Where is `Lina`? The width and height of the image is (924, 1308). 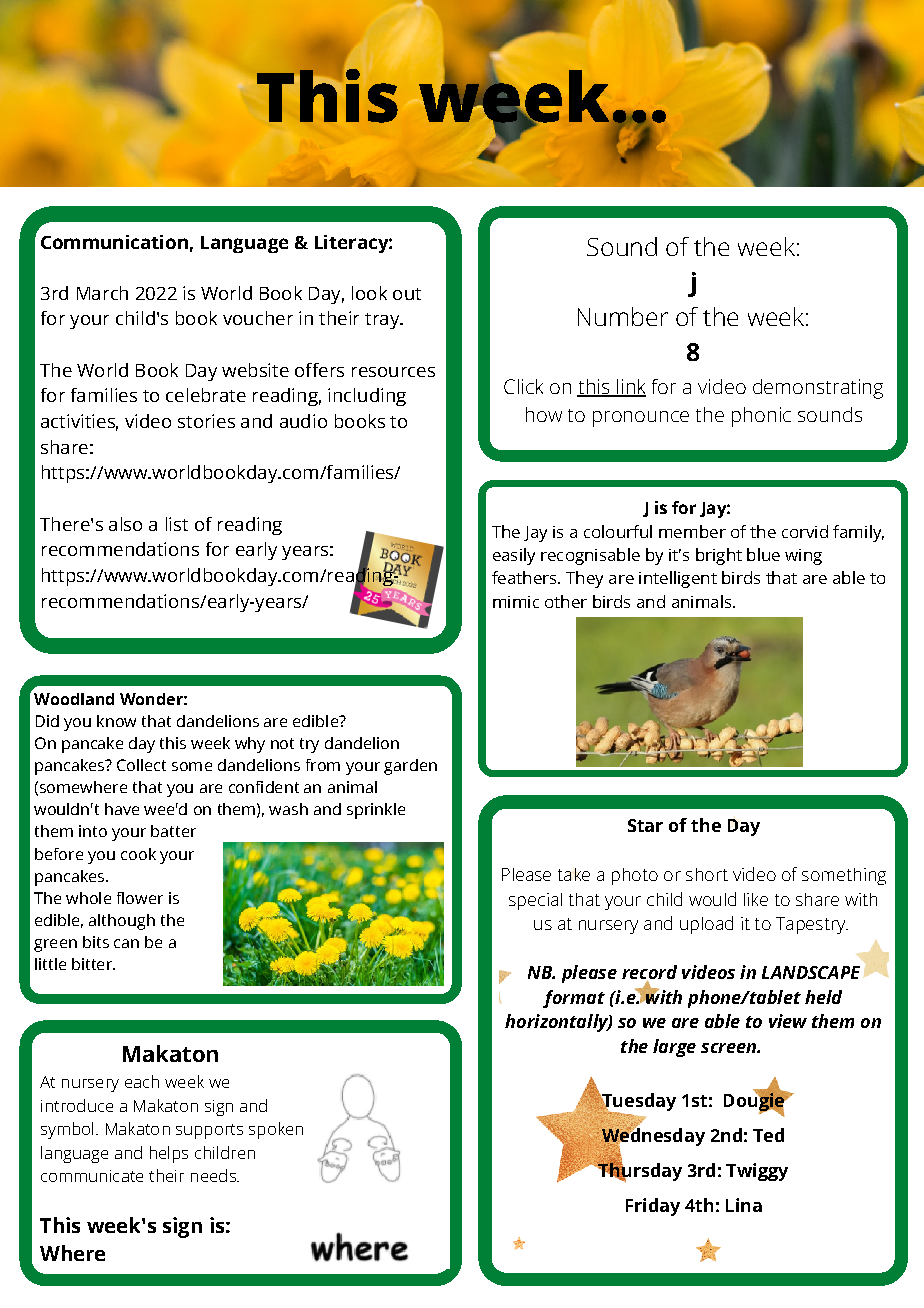 Lina is located at coordinates (744, 1205).
